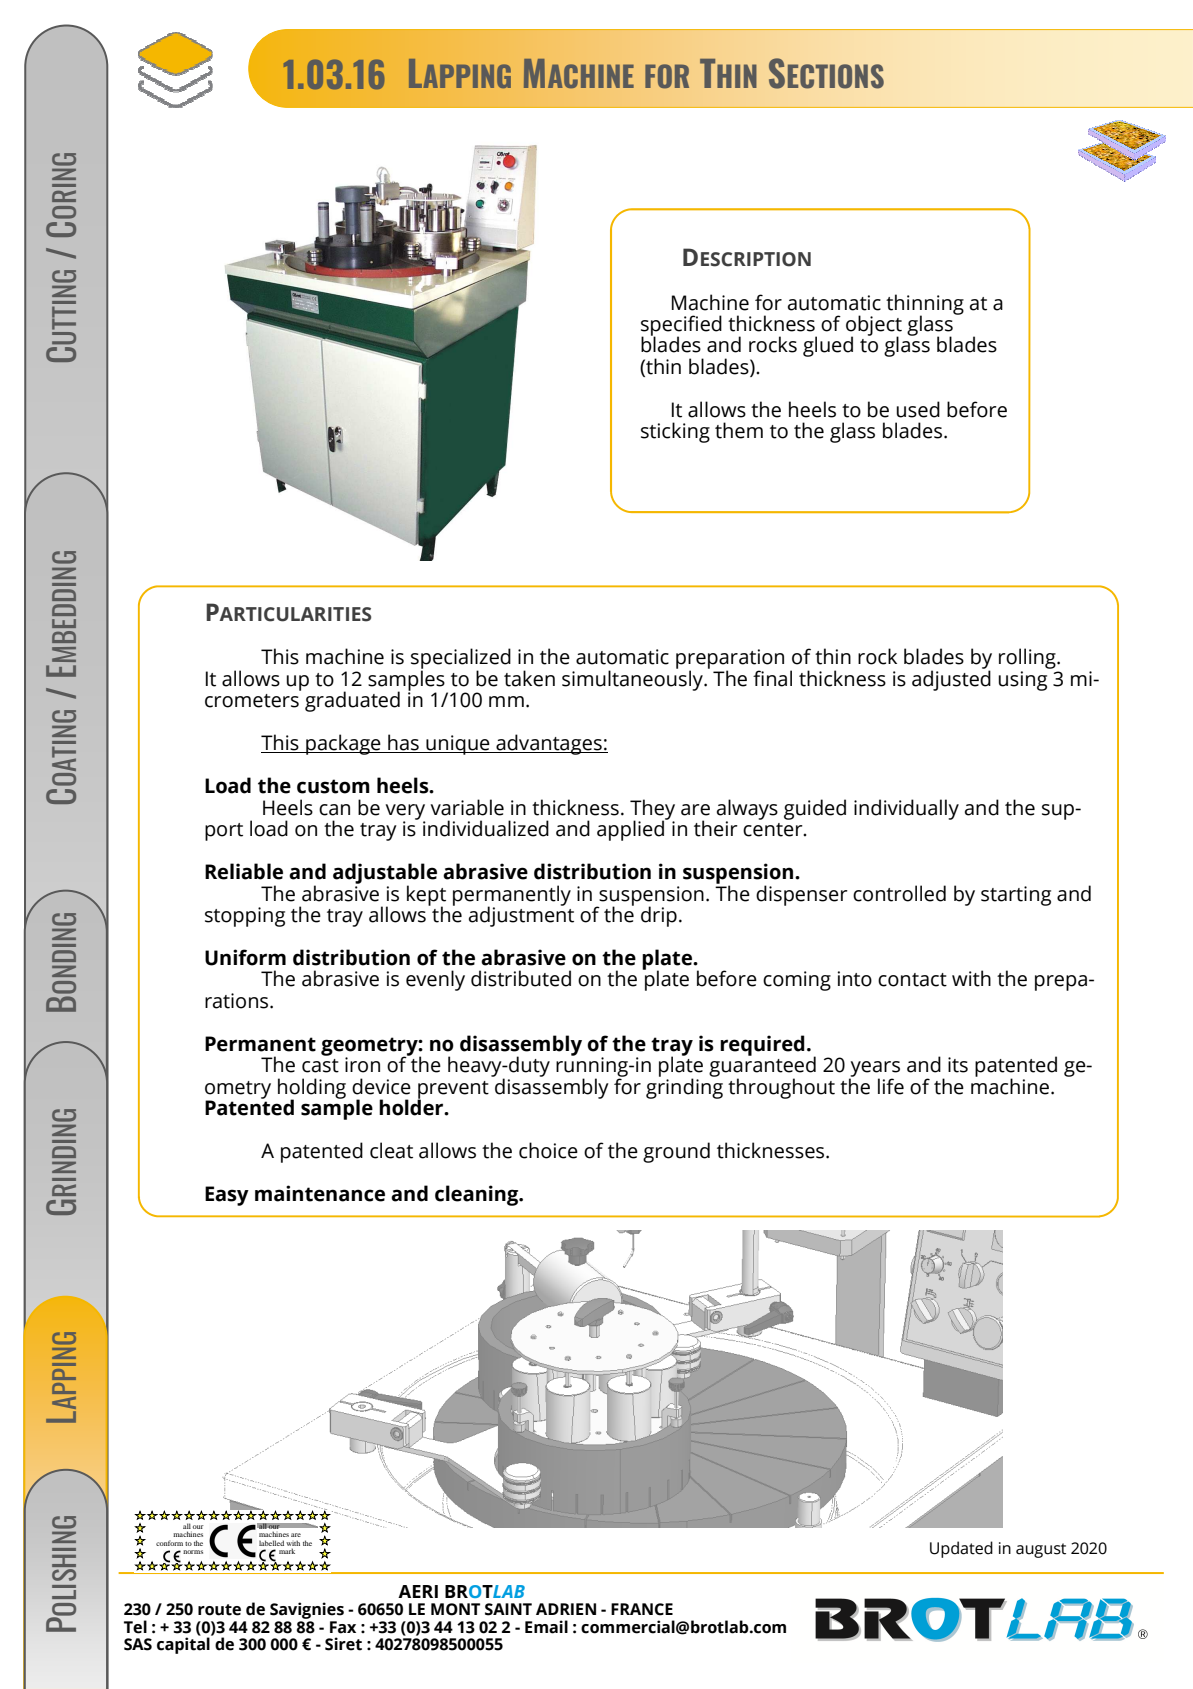  What do you see at coordinates (675, 432) in the screenshot?
I see `sticking` at bounding box center [675, 432].
